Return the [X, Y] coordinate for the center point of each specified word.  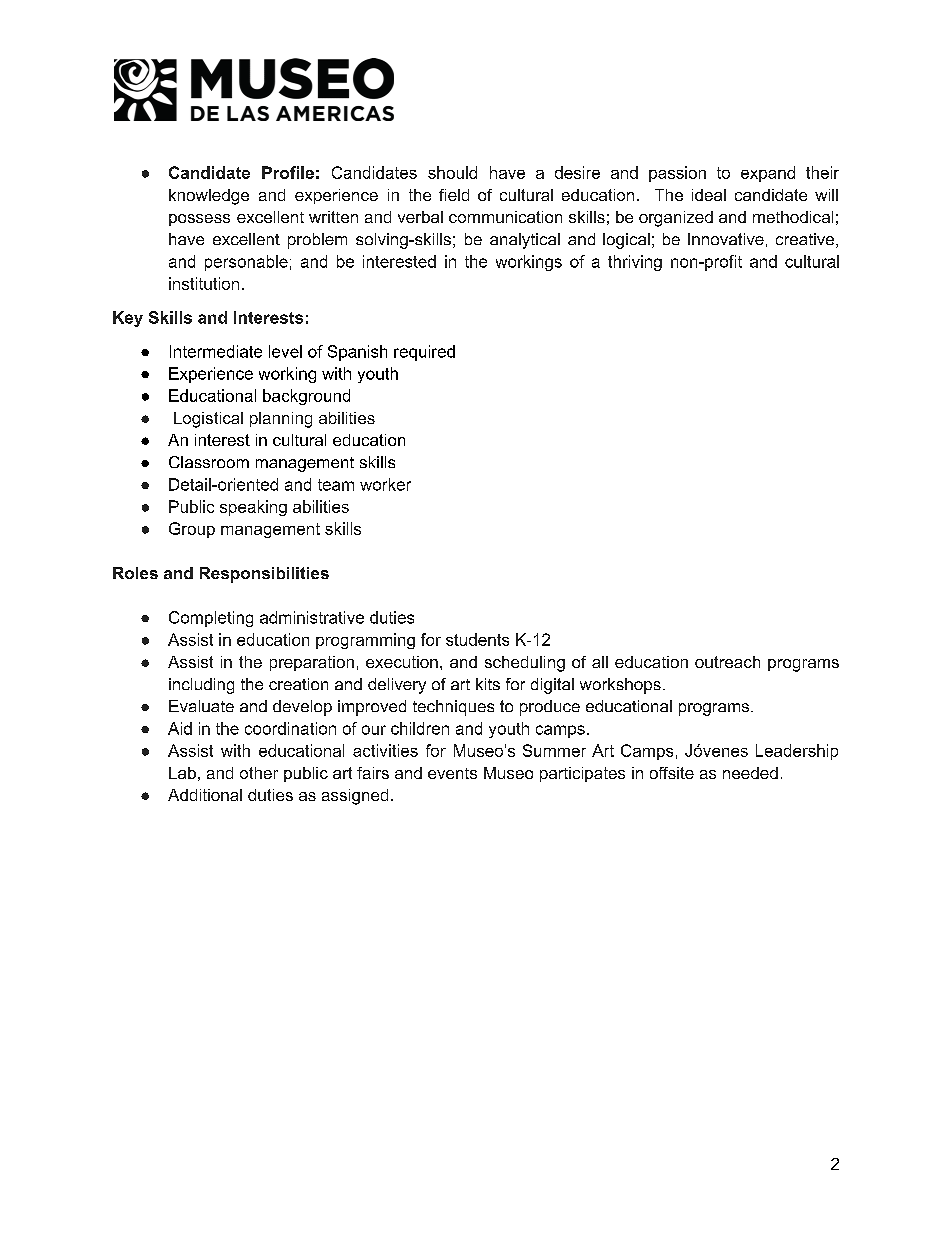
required [424, 353]
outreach [727, 662]
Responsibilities [264, 575]
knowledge [209, 197]
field [454, 195]
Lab [182, 773]
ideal [709, 195]
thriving [635, 263]
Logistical [208, 420]
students [477, 639]
